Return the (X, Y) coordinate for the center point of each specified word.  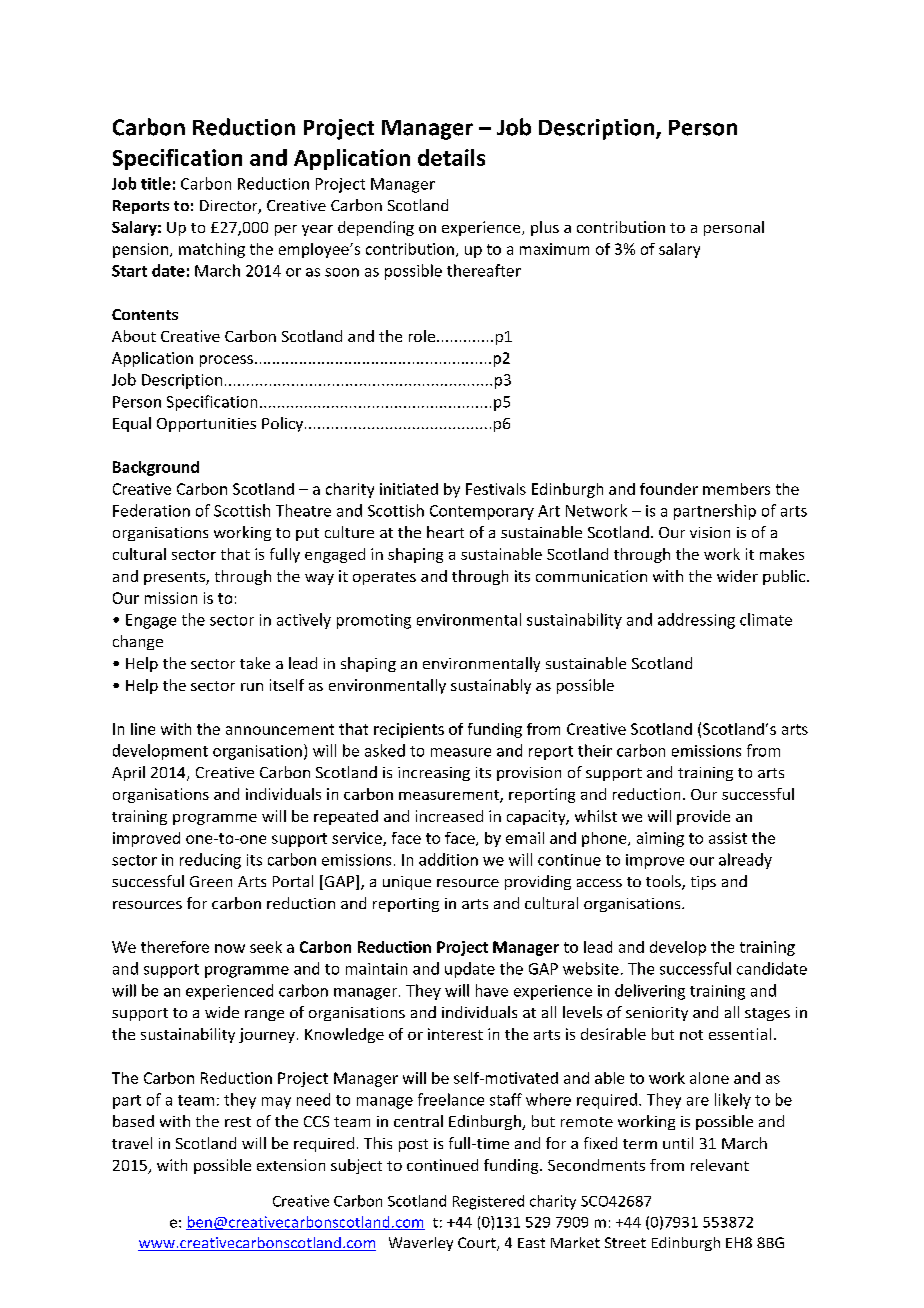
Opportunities (206, 425)
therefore (175, 947)
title (156, 183)
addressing (696, 621)
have (492, 990)
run (252, 687)
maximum (554, 249)
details (451, 157)
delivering (650, 992)
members (736, 489)
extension (291, 1165)
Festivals (496, 489)
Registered (488, 1202)
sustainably (491, 686)
